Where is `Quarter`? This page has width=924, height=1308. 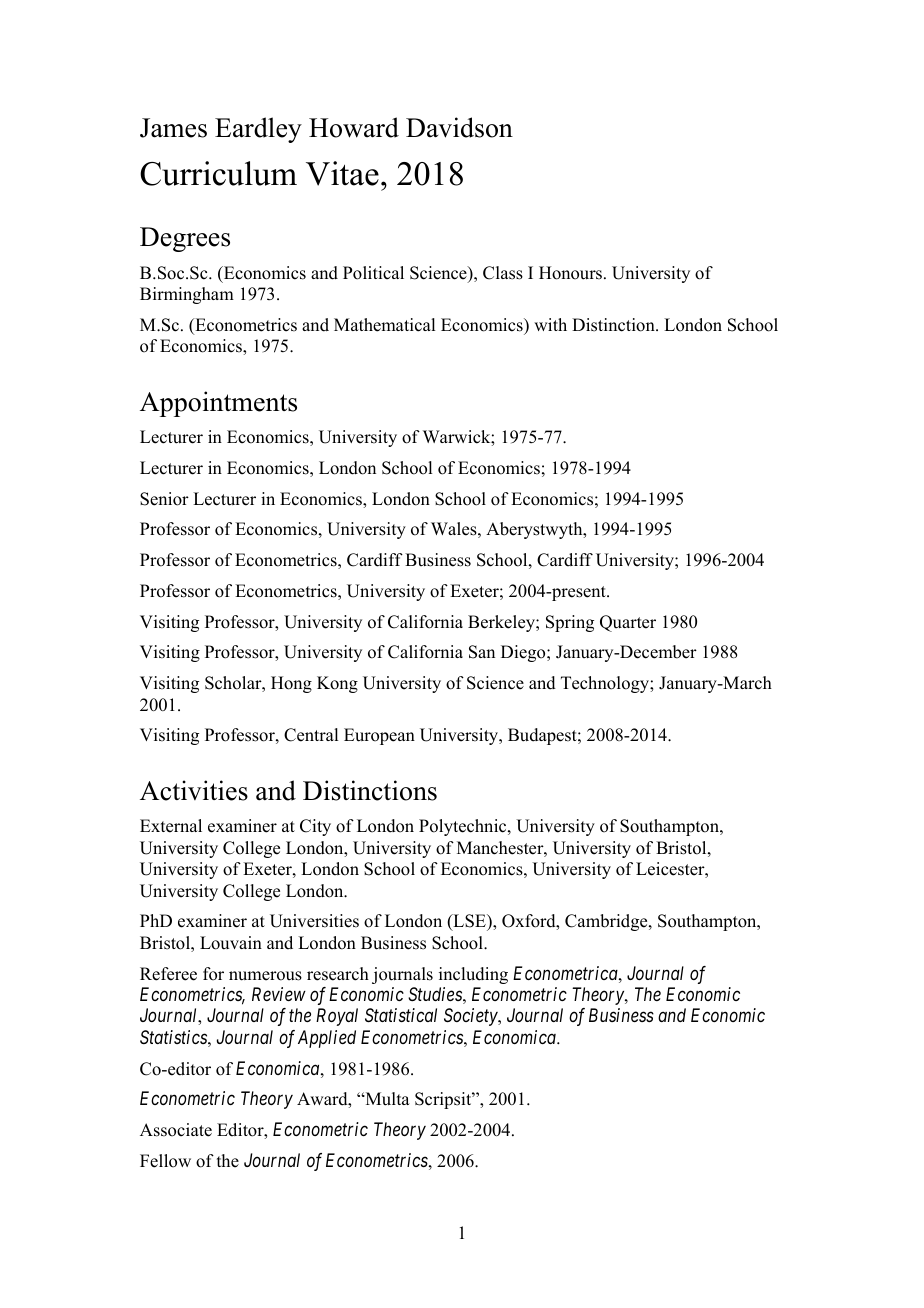
Quarter is located at coordinates (628, 623).
